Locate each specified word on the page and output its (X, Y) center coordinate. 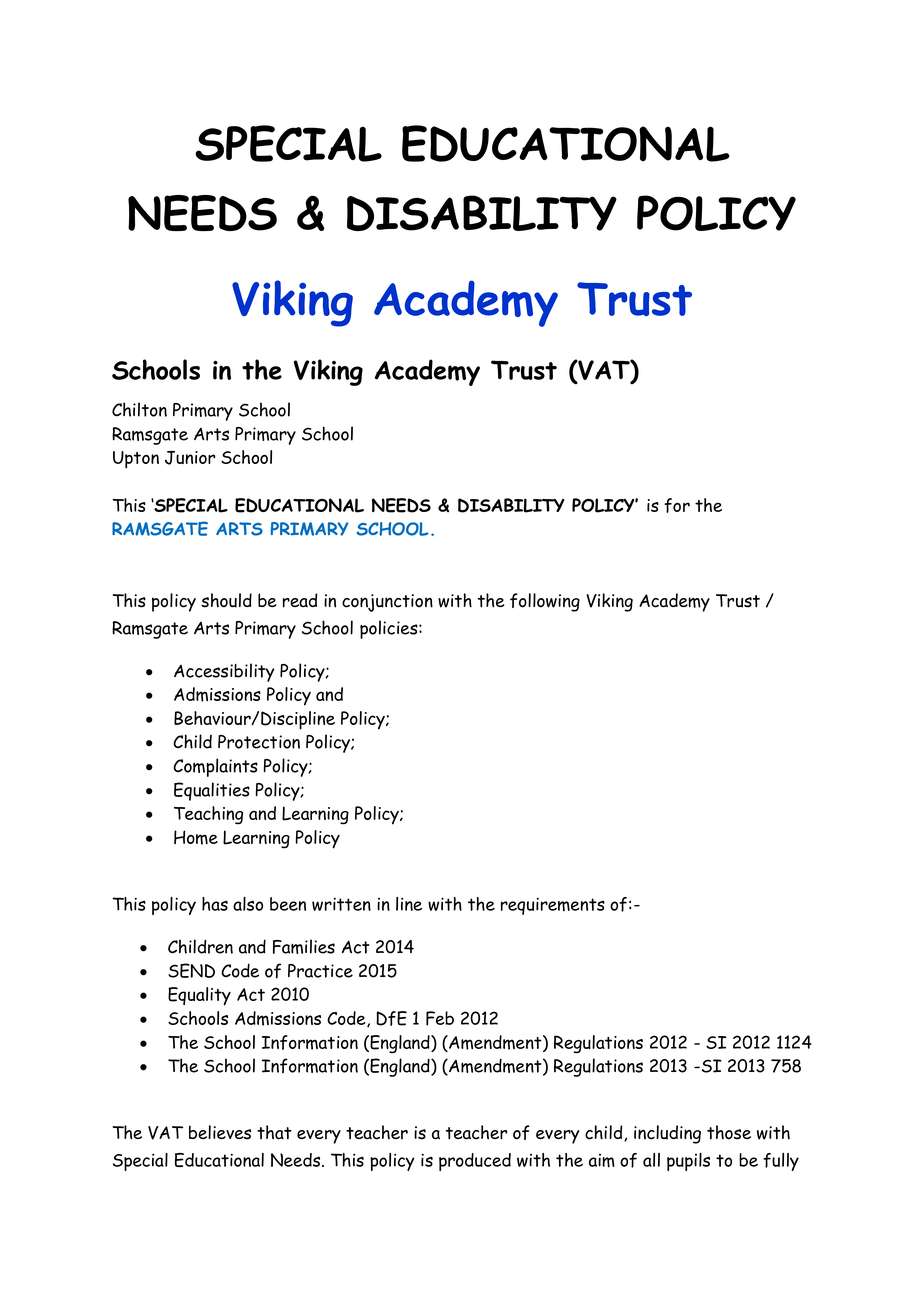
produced (475, 1162)
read (300, 600)
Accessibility (224, 672)
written (341, 904)
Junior (190, 458)
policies (390, 629)
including (667, 1134)
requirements (553, 906)
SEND (191, 970)
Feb (440, 1018)
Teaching (208, 815)
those (729, 1132)
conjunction (387, 603)
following (545, 602)
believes (220, 1132)
